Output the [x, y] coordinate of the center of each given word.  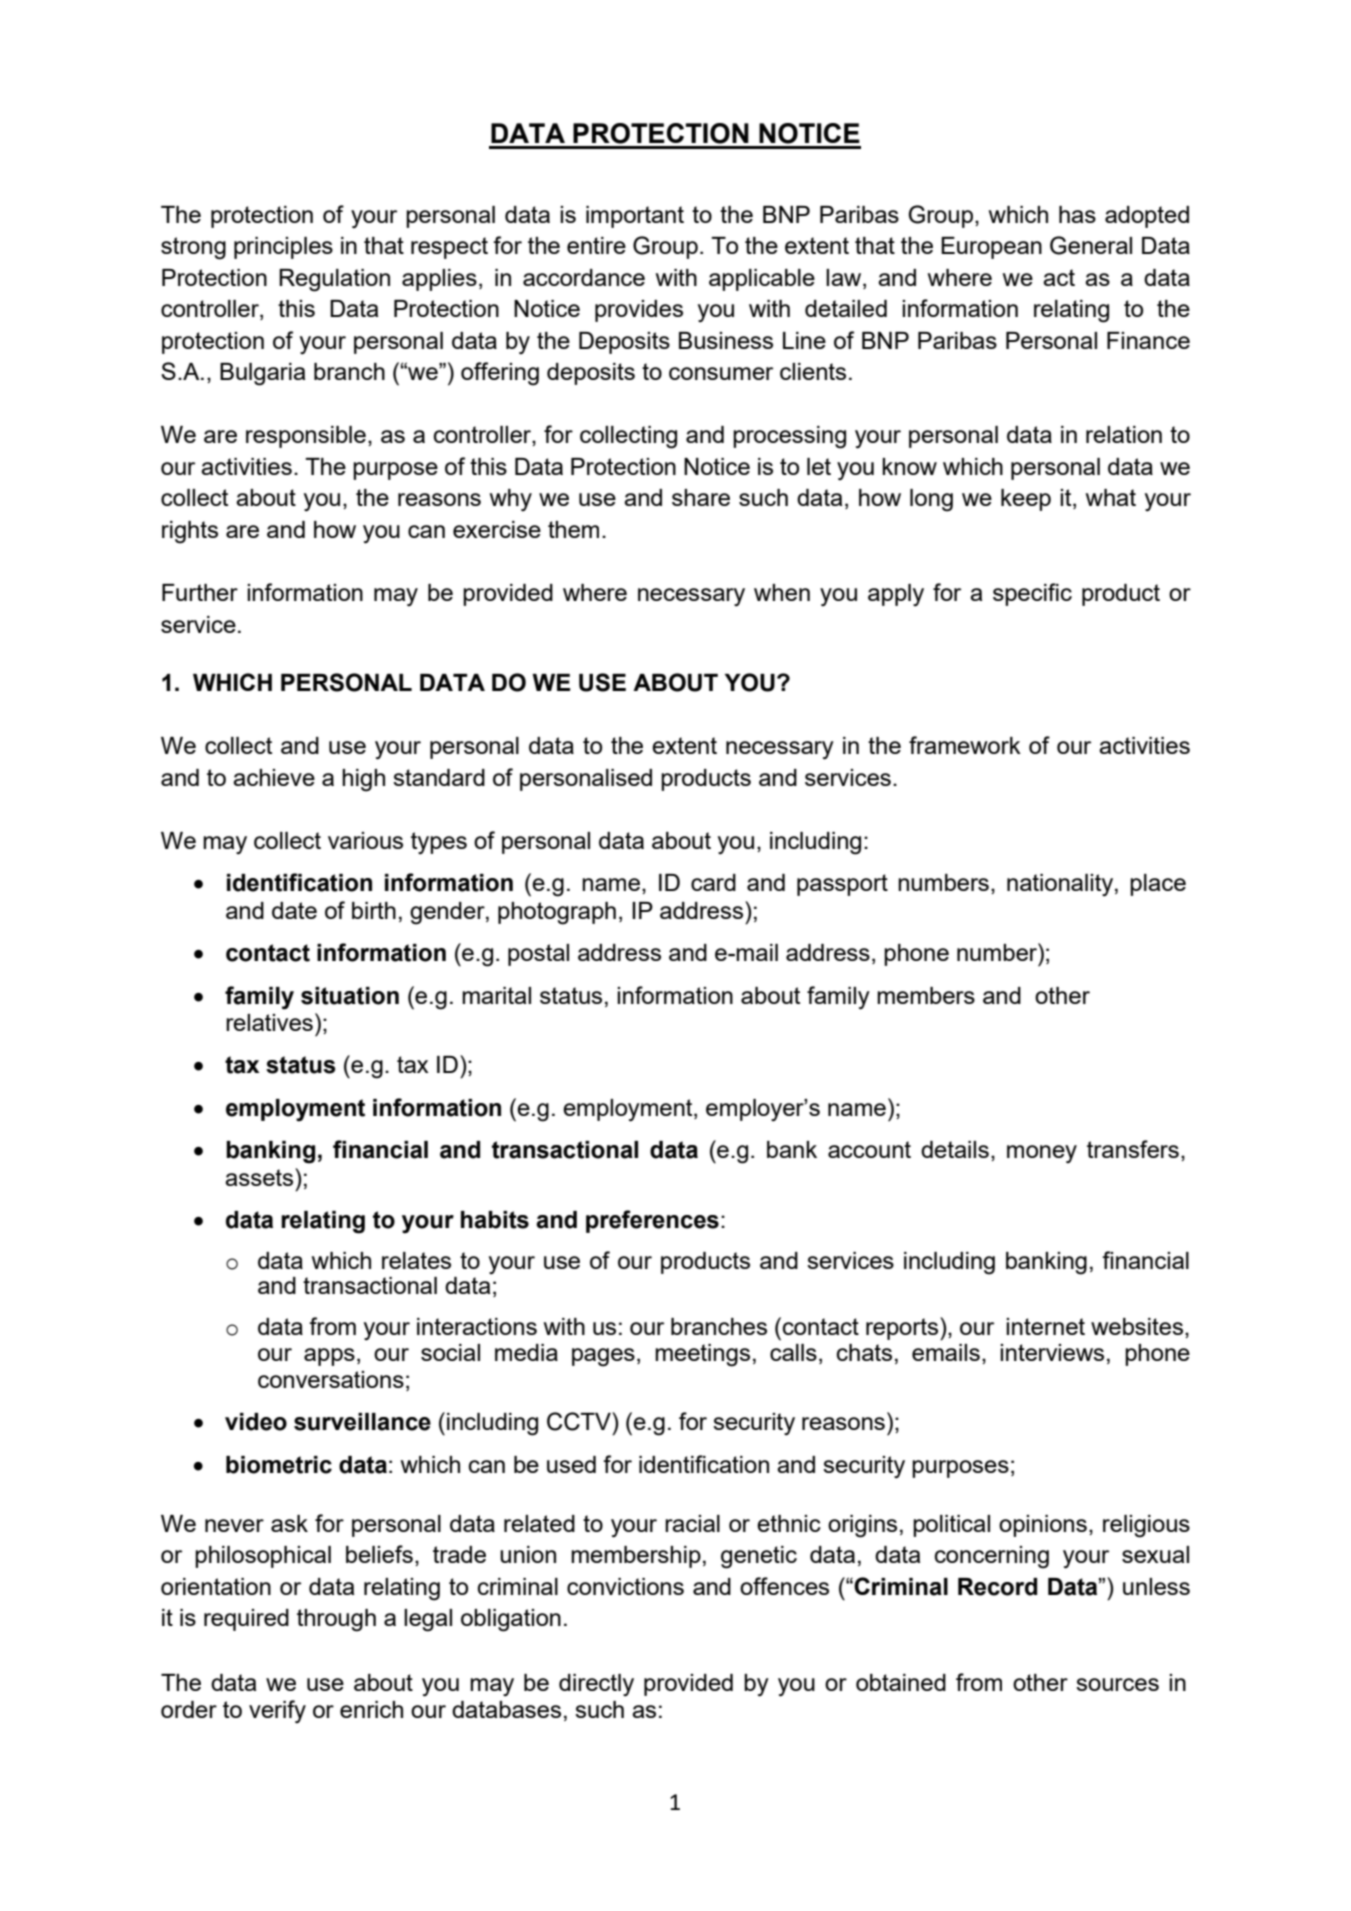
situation [350, 996]
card [713, 882]
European [991, 248]
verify [277, 1711]
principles [283, 248]
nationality [1061, 885]
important [635, 217]
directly [596, 1685]
